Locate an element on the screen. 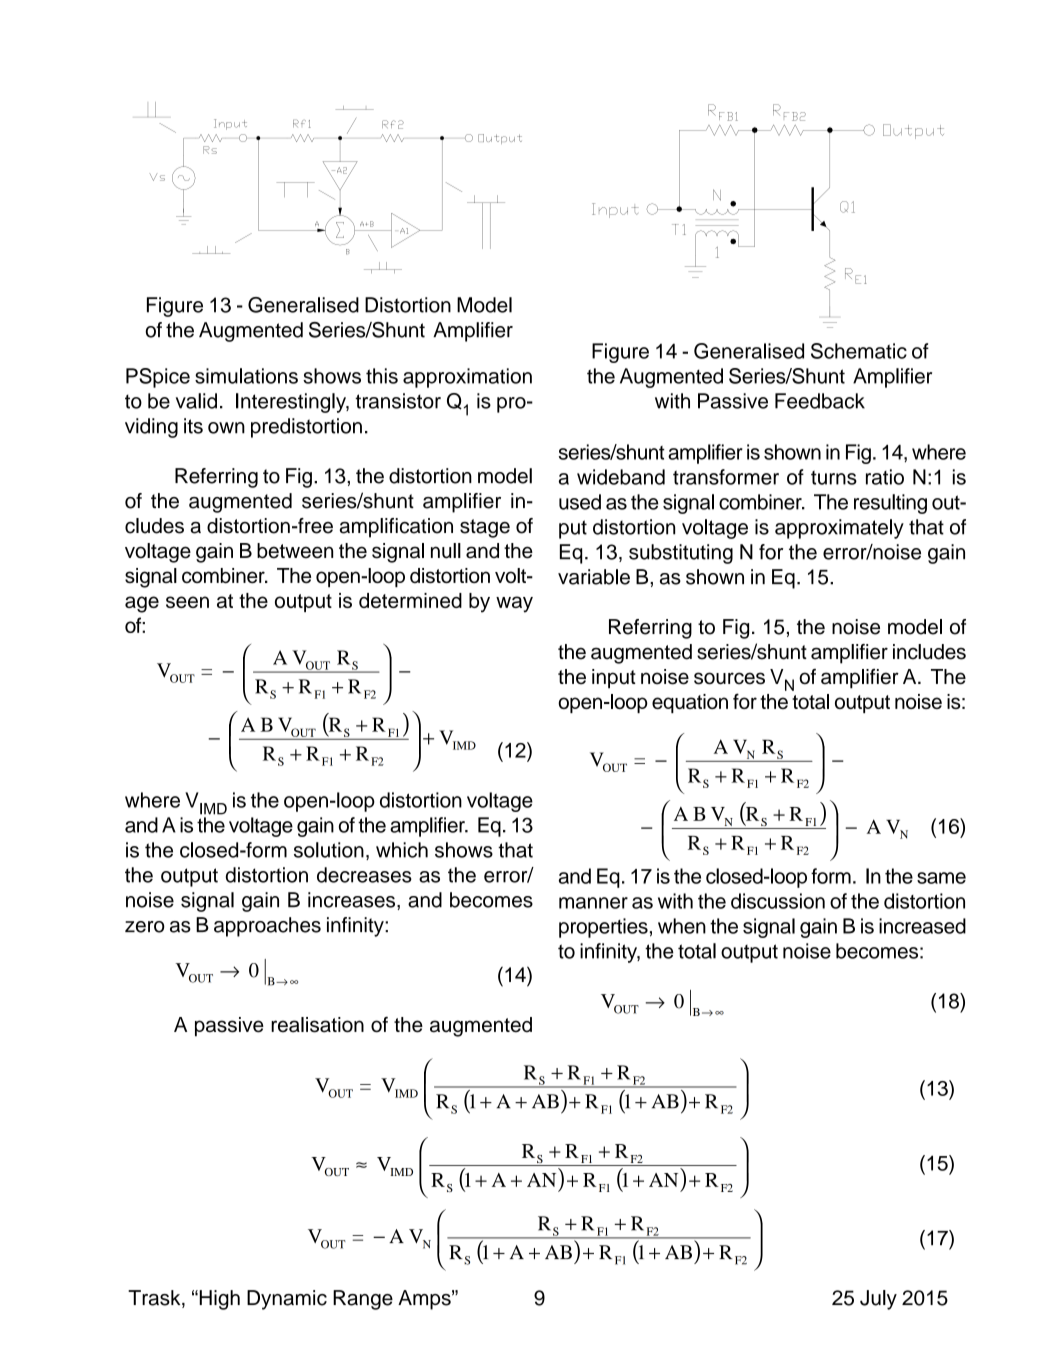 This screenshot has height=1372, width=1060. Feedback is located at coordinates (820, 401).
